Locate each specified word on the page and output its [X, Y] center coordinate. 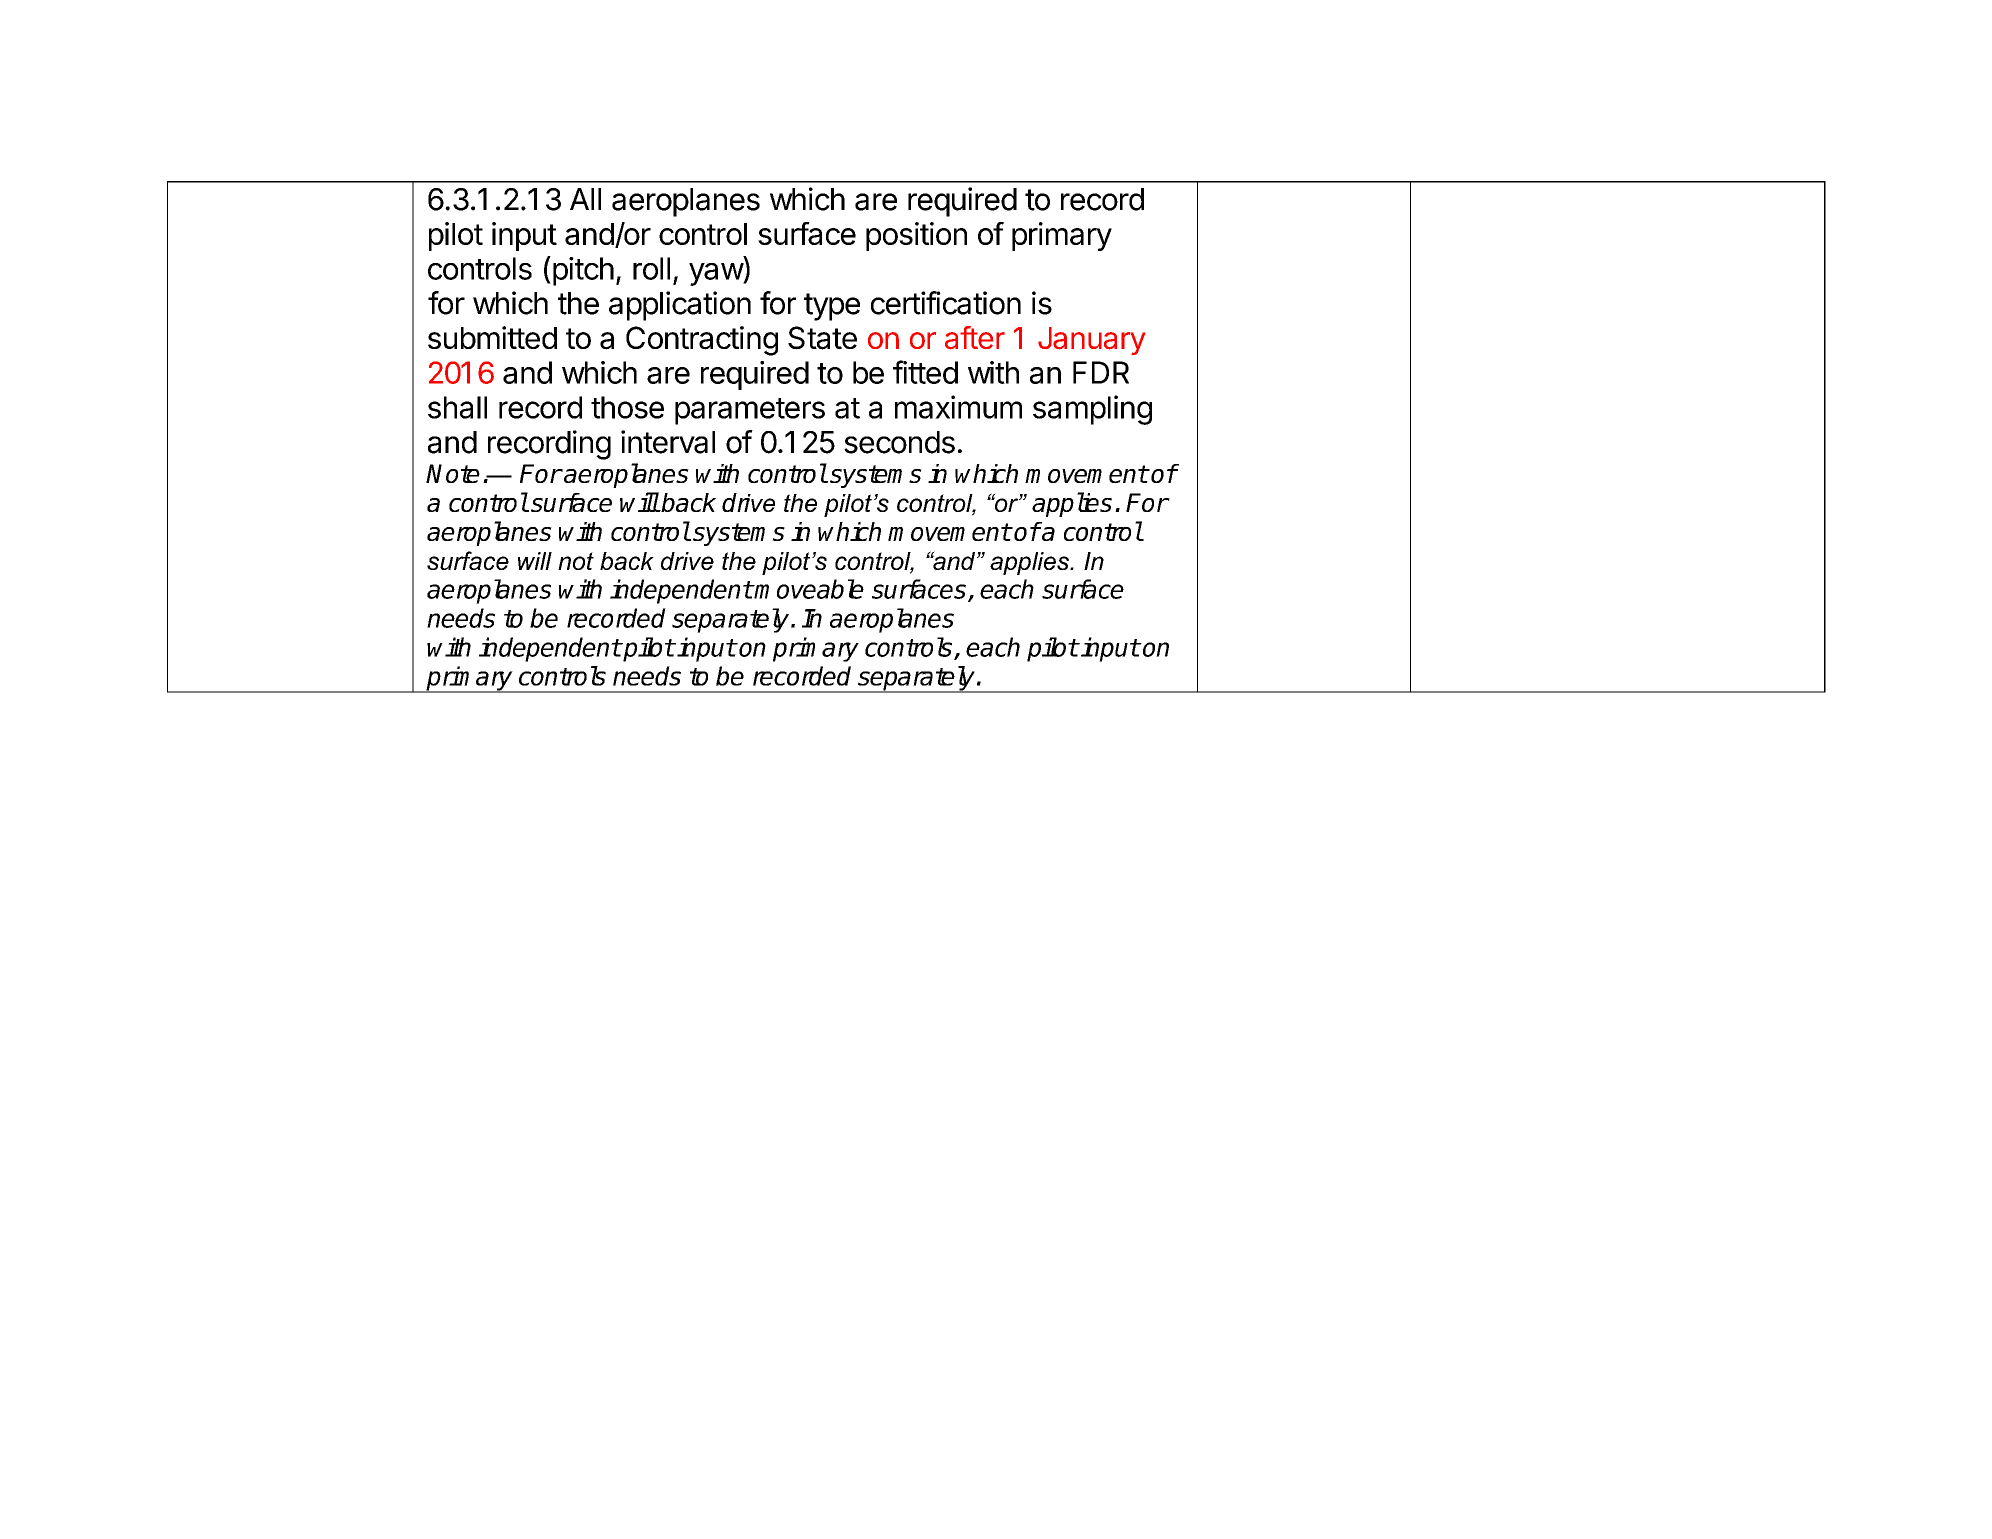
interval [668, 442]
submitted [492, 337]
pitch [582, 271]
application [680, 306]
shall [457, 407]
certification [946, 303]
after [975, 337]
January [1091, 341]
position [916, 236]
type [832, 307]
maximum [958, 407]
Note [453, 473]
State [822, 338]
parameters [750, 411]
